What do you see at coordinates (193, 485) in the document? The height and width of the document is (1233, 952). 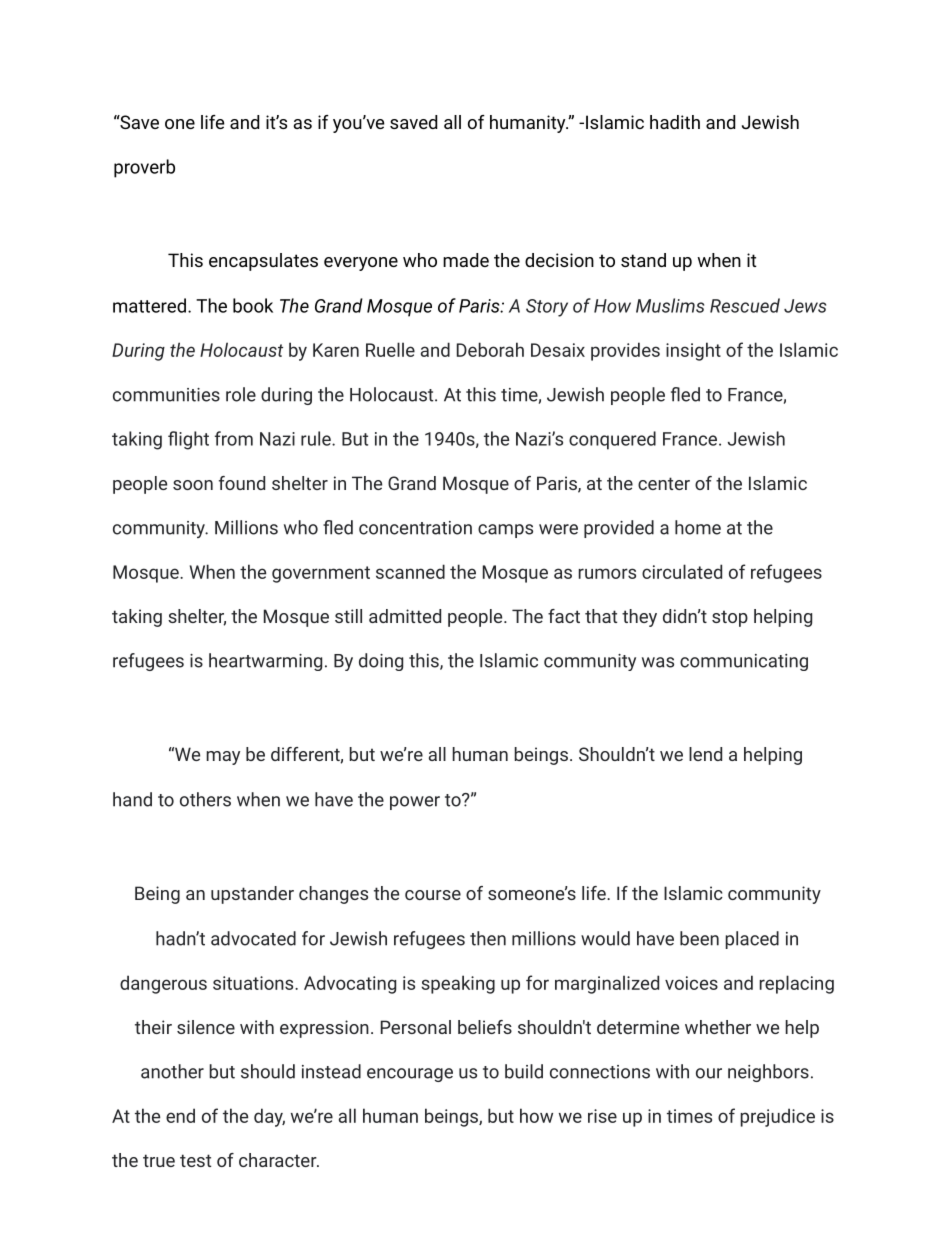 I see `soon` at bounding box center [193, 485].
